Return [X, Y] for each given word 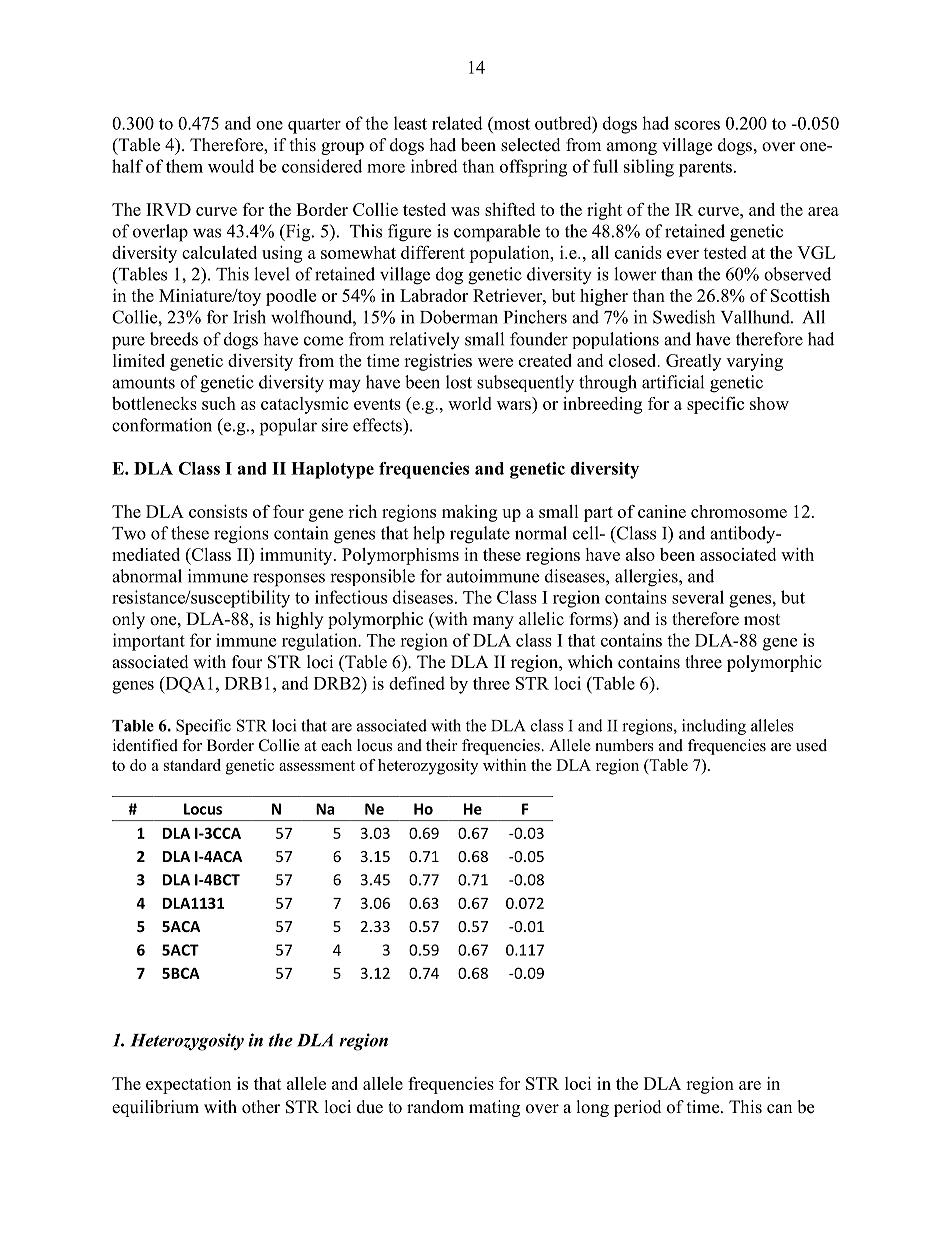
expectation [188, 1085]
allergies [647, 578]
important [149, 642]
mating [494, 1108]
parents [705, 169]
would [231, 166]
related [457, 123]
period [638, 1108]
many [493, 622]
